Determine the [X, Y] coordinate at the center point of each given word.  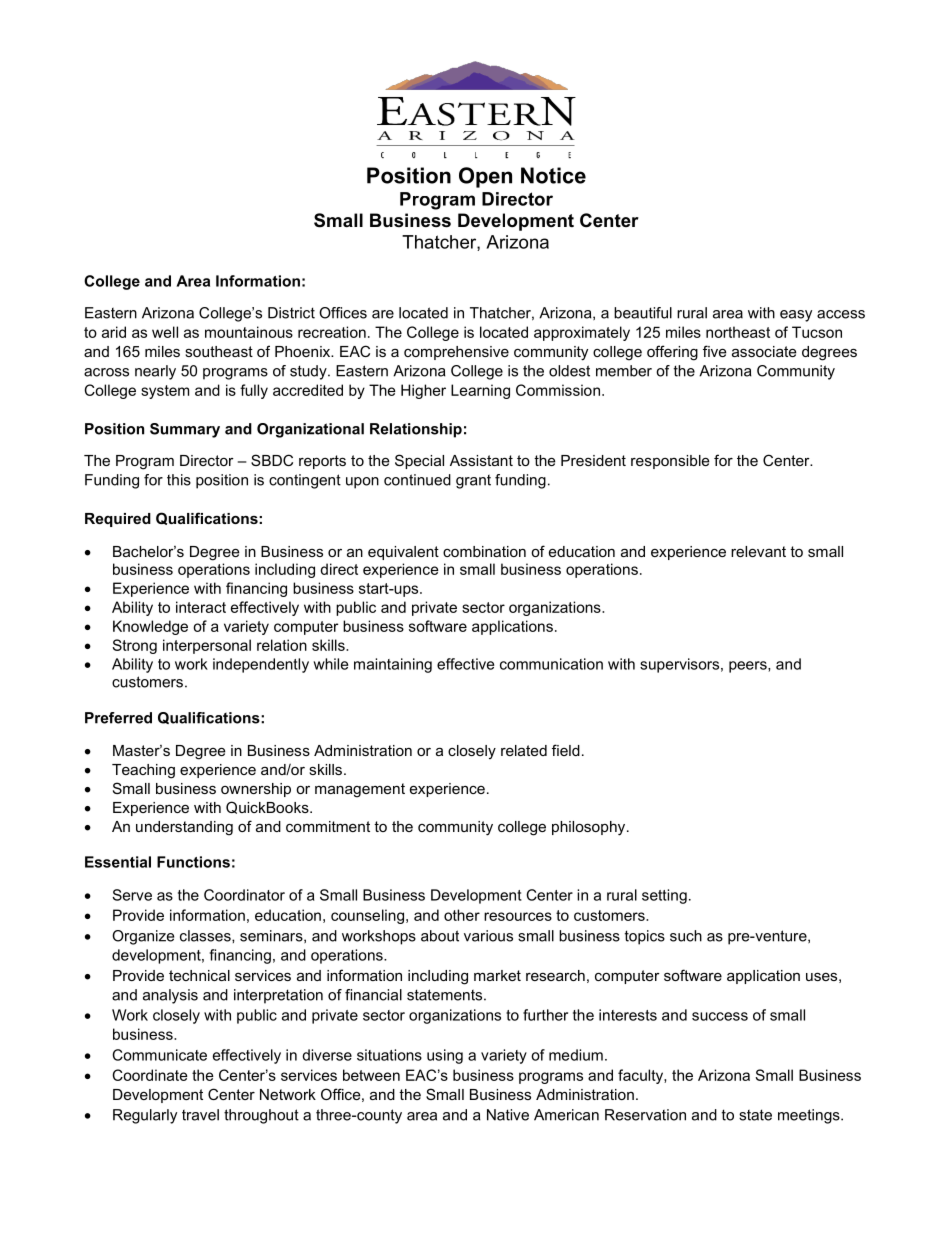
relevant [758, 551]
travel [200, 1115]
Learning [480, 391]
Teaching [143, 771]
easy [796, 316]
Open [485, 177]
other [462, 915]
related [524, 750]
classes [206, 936]
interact [201, 607]
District [291, 313]
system [165, 392]
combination [484, 551]
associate [764, 351]
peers [749, 667]
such [686, 936]
